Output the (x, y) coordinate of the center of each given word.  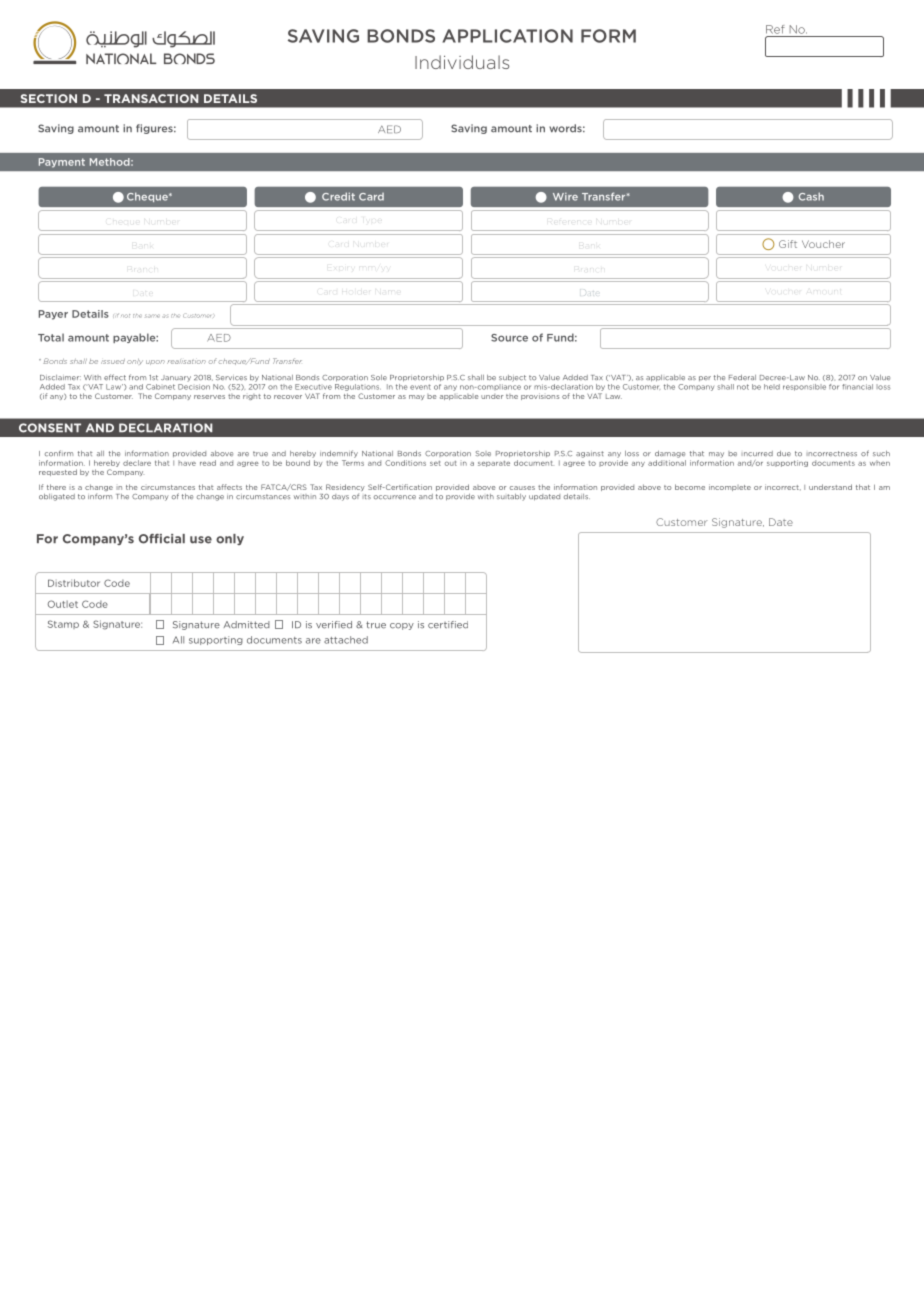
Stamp (63, 624)
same (152, 316)
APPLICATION (507, 36)
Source (509, 338)
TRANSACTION (151, 98)
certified (448, 625)
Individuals (462, 62)
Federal (742, 378)
